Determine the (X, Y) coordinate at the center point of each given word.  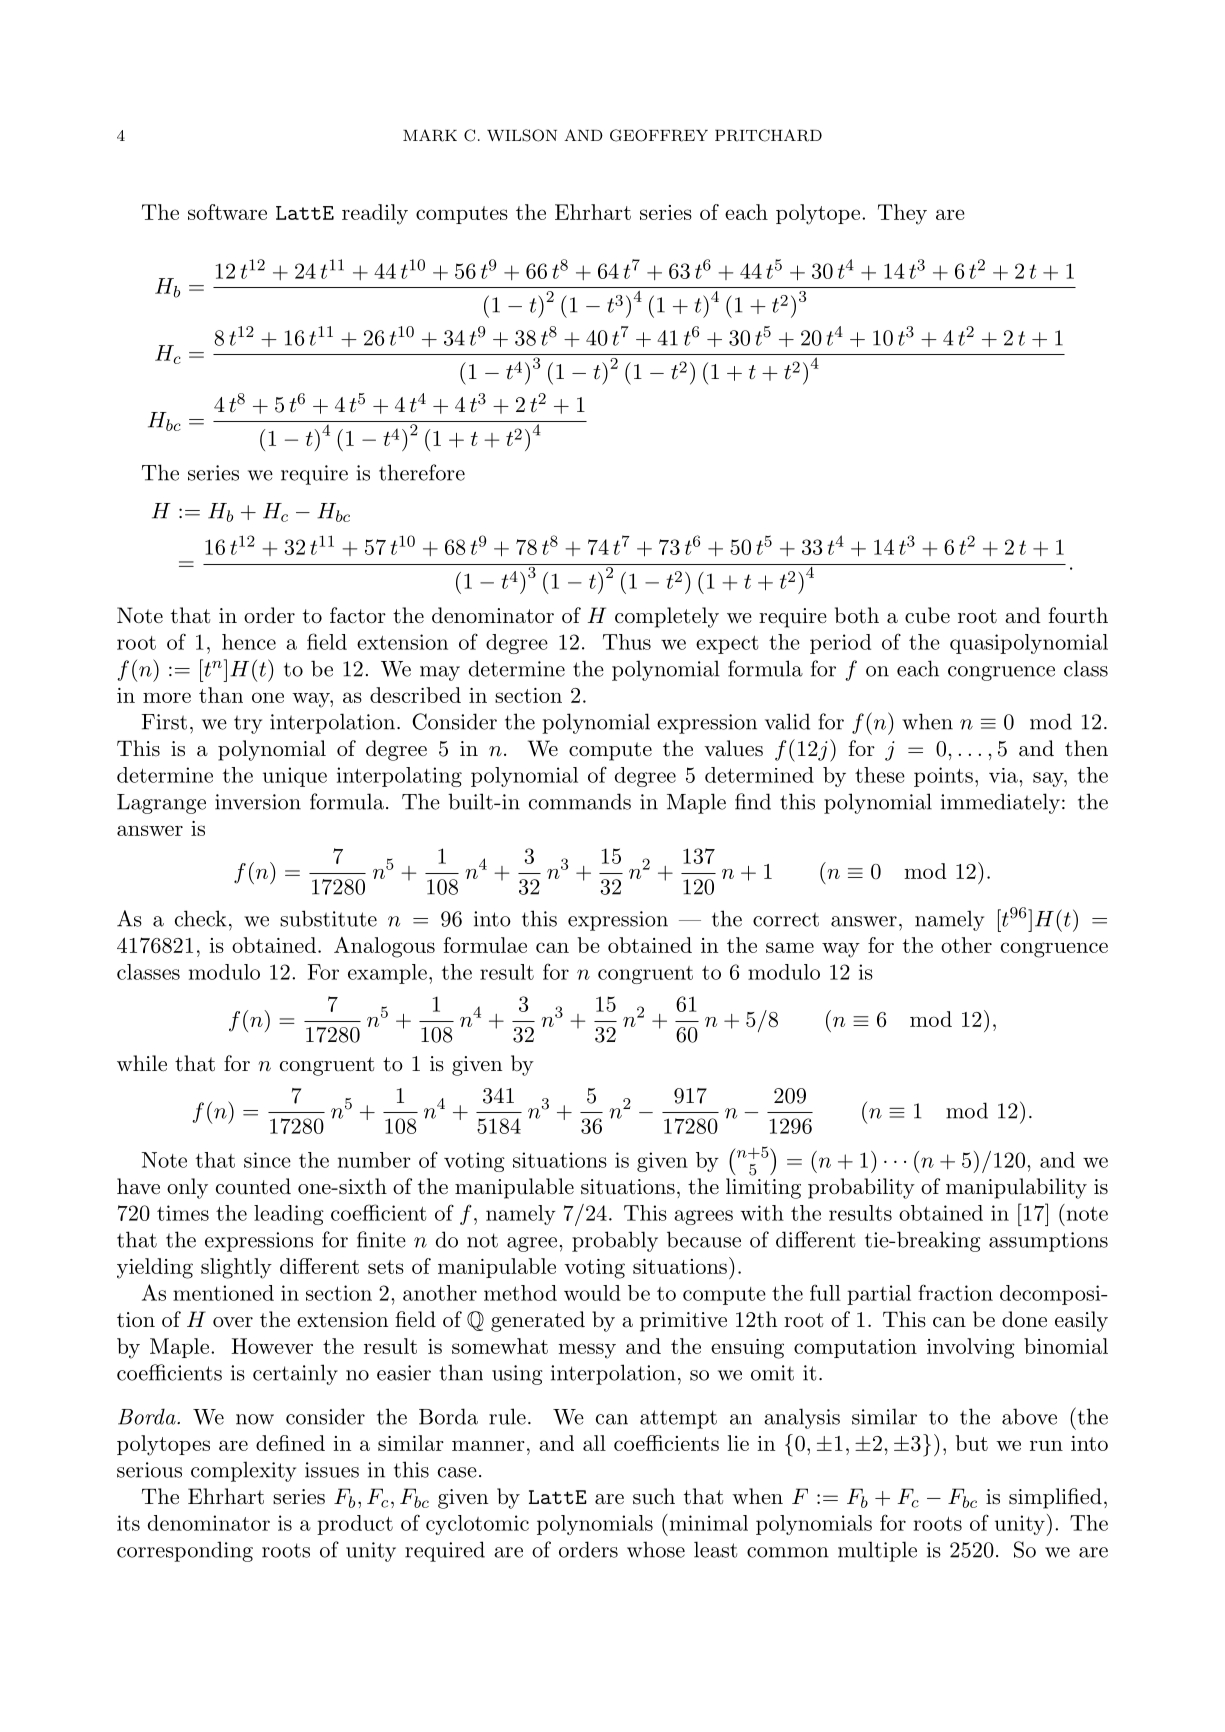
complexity (243, 1471)
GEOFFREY (659, 135)
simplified (1055, 1498)
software (227, 212)
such (654, 1496)
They (902, 214)
